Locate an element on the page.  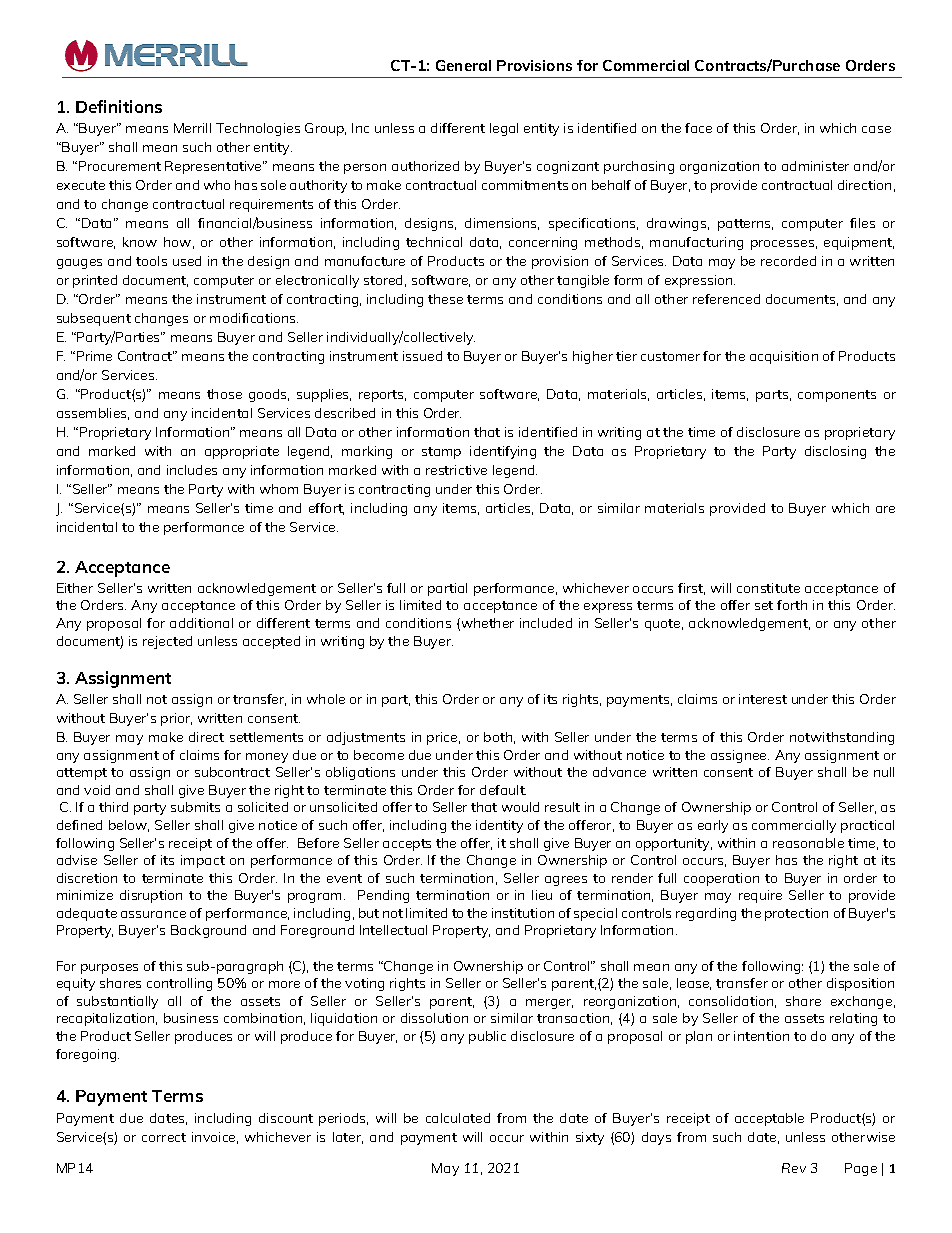
face is located at coordinates (698, 128).
